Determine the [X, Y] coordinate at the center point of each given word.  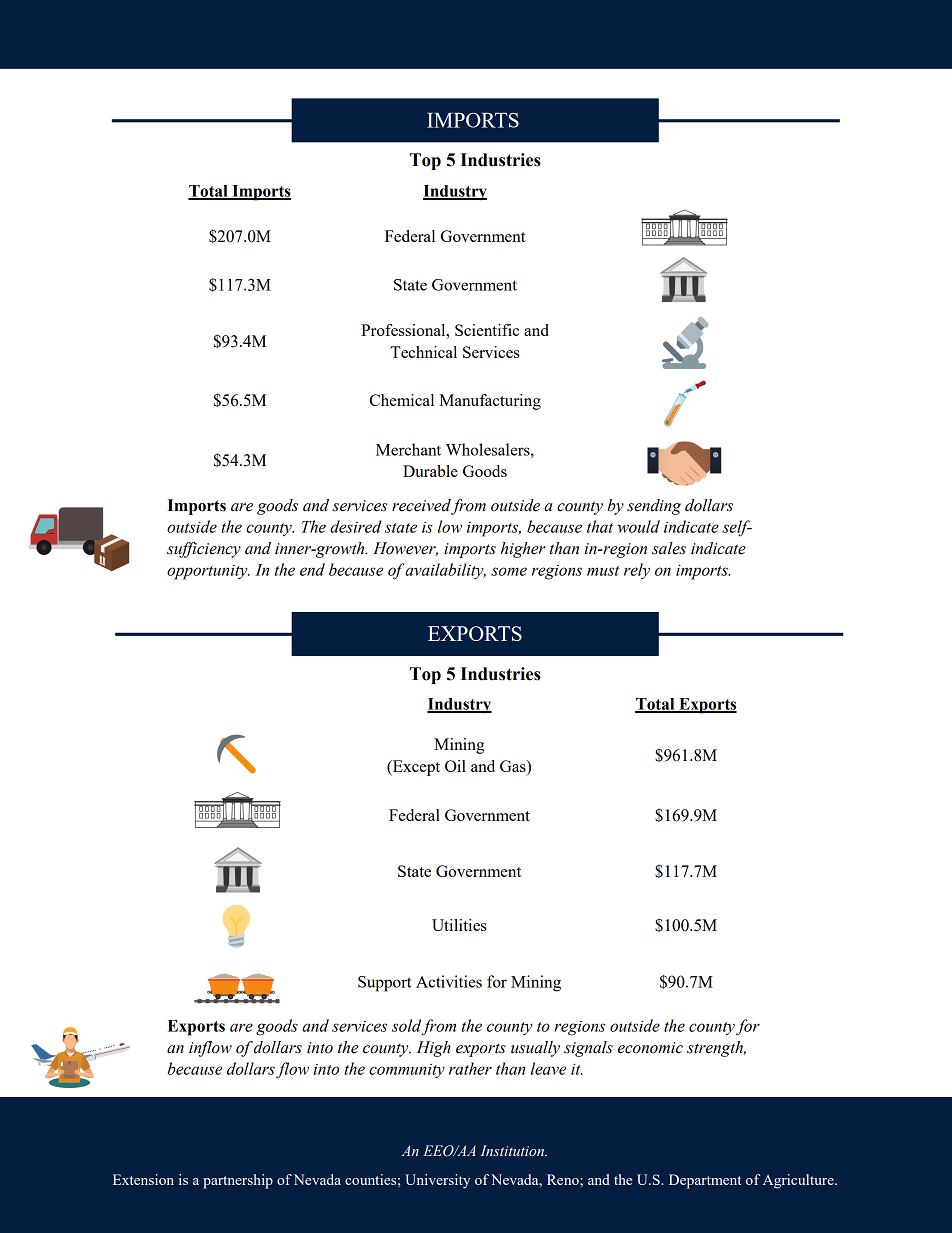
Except [415, 768]
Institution [513, 1150]
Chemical [401, 400]
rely [637, 571]
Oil [455, 766]
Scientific [487, 330]
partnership [238, 1181]
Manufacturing [490, 402]
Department [705, 1181]
